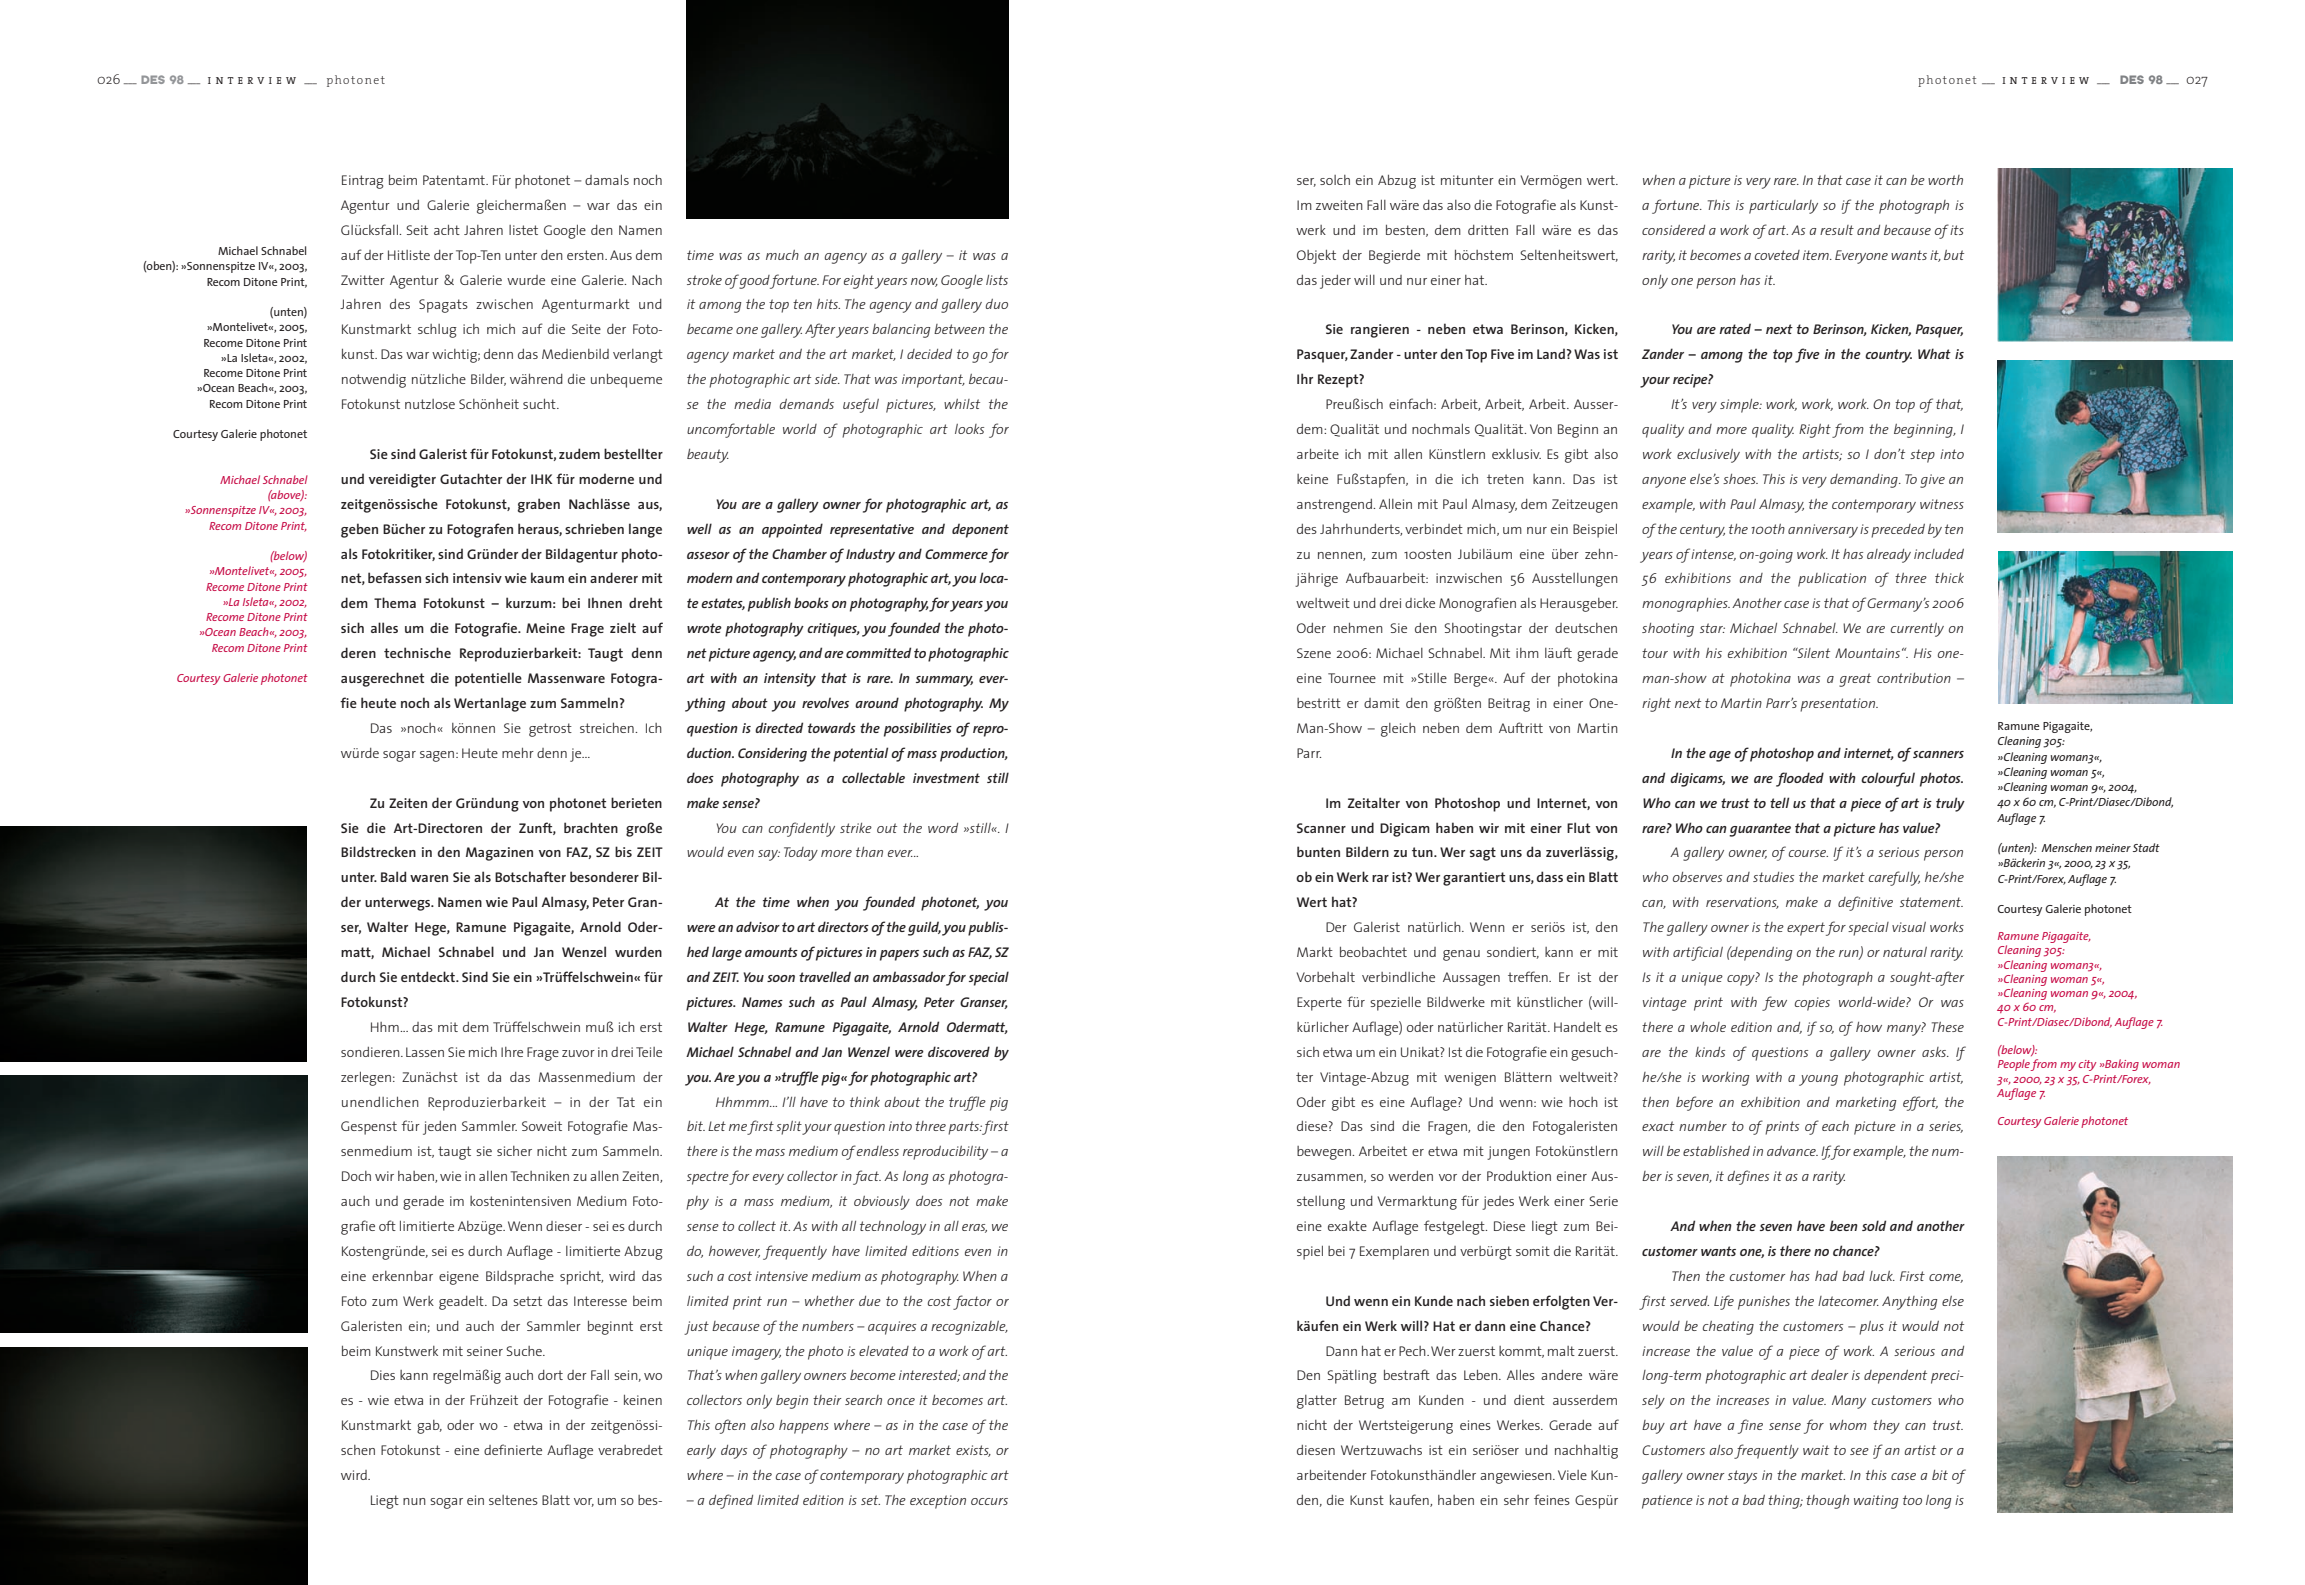 The height and width of the document is (1585, 2305). What do you see at coordinates (1898, 531) in the document?
I see `preceded` at bounding box center [1898, 531].
